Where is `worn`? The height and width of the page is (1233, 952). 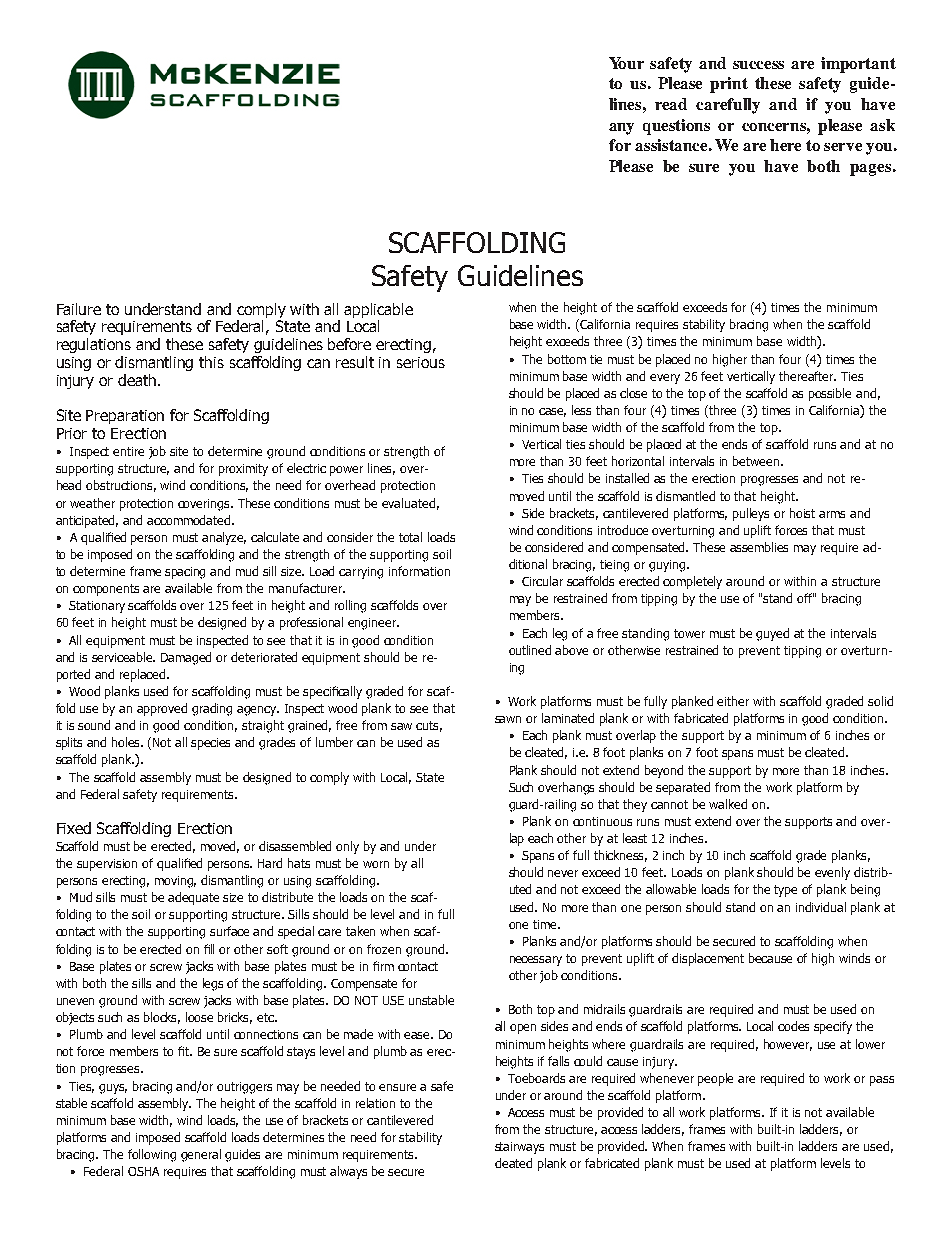 worn is located at coordinates (376, 864).
